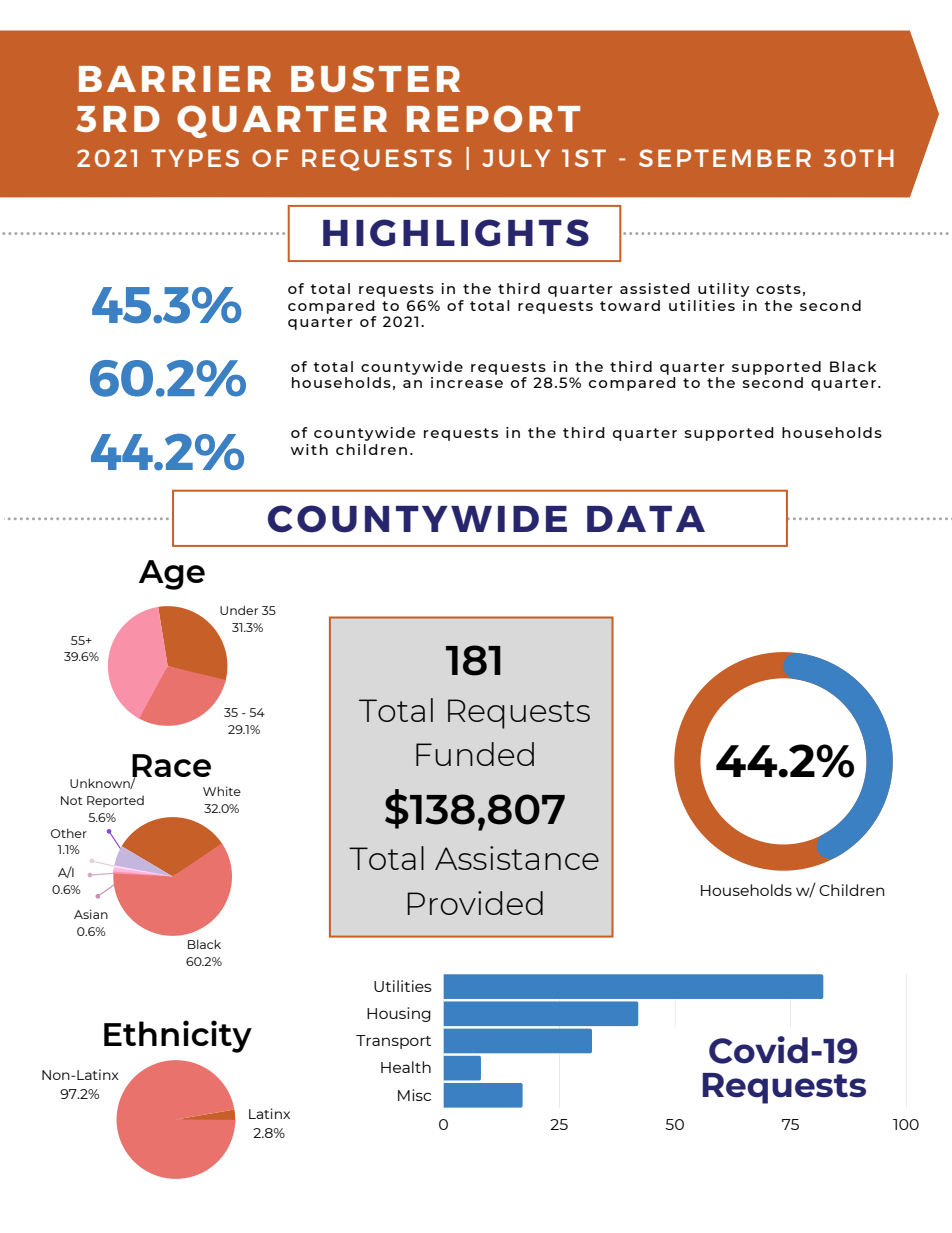 The width and height of the document is (952, 1233). What do you see at coordinates (414, 1095) in the document?
I see `Misc` at bounding box center [414, 1095].
